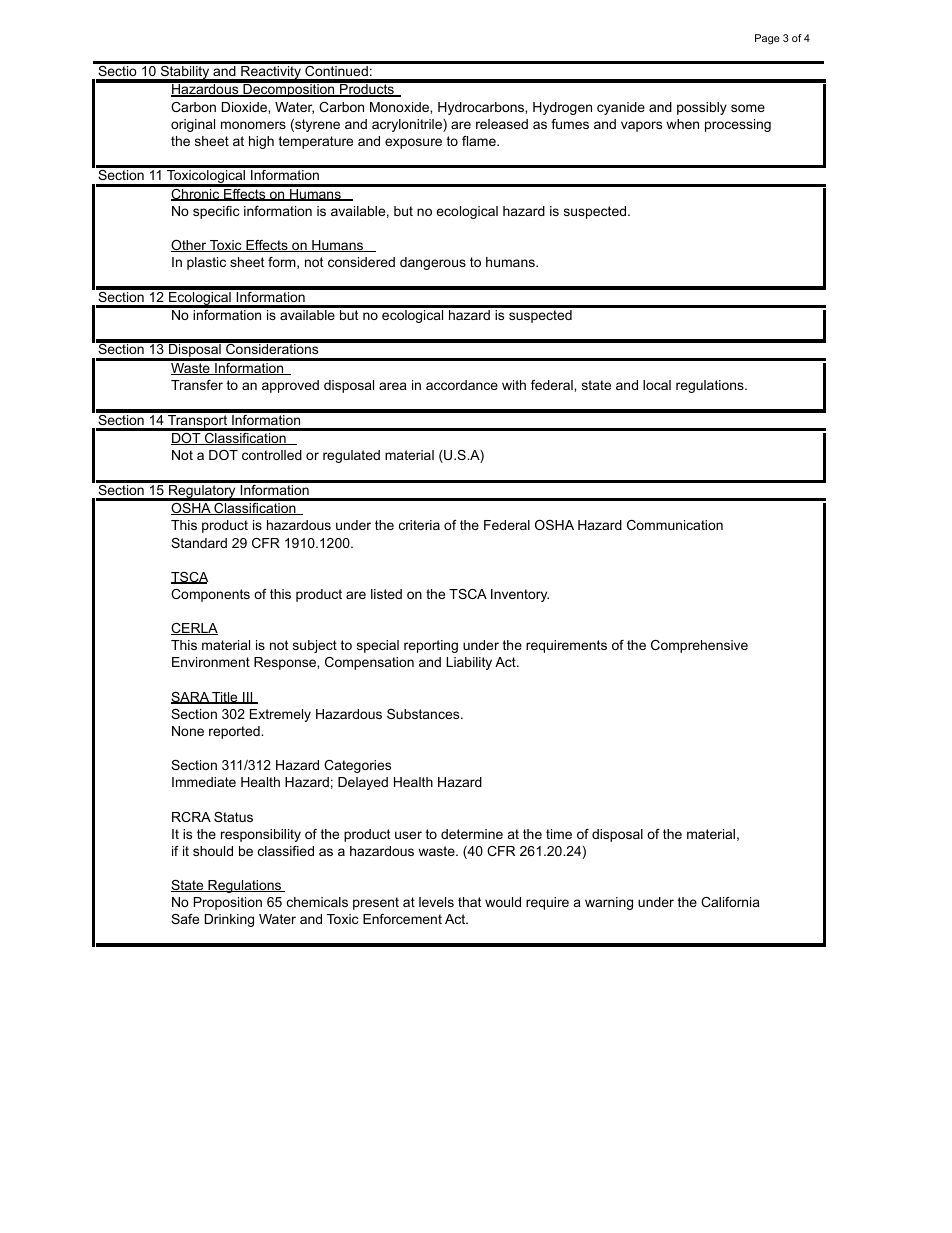  What do you see at coordinates (419, 525) in the screenshot?
I see `criteria` at bounding box center [419, 525].
